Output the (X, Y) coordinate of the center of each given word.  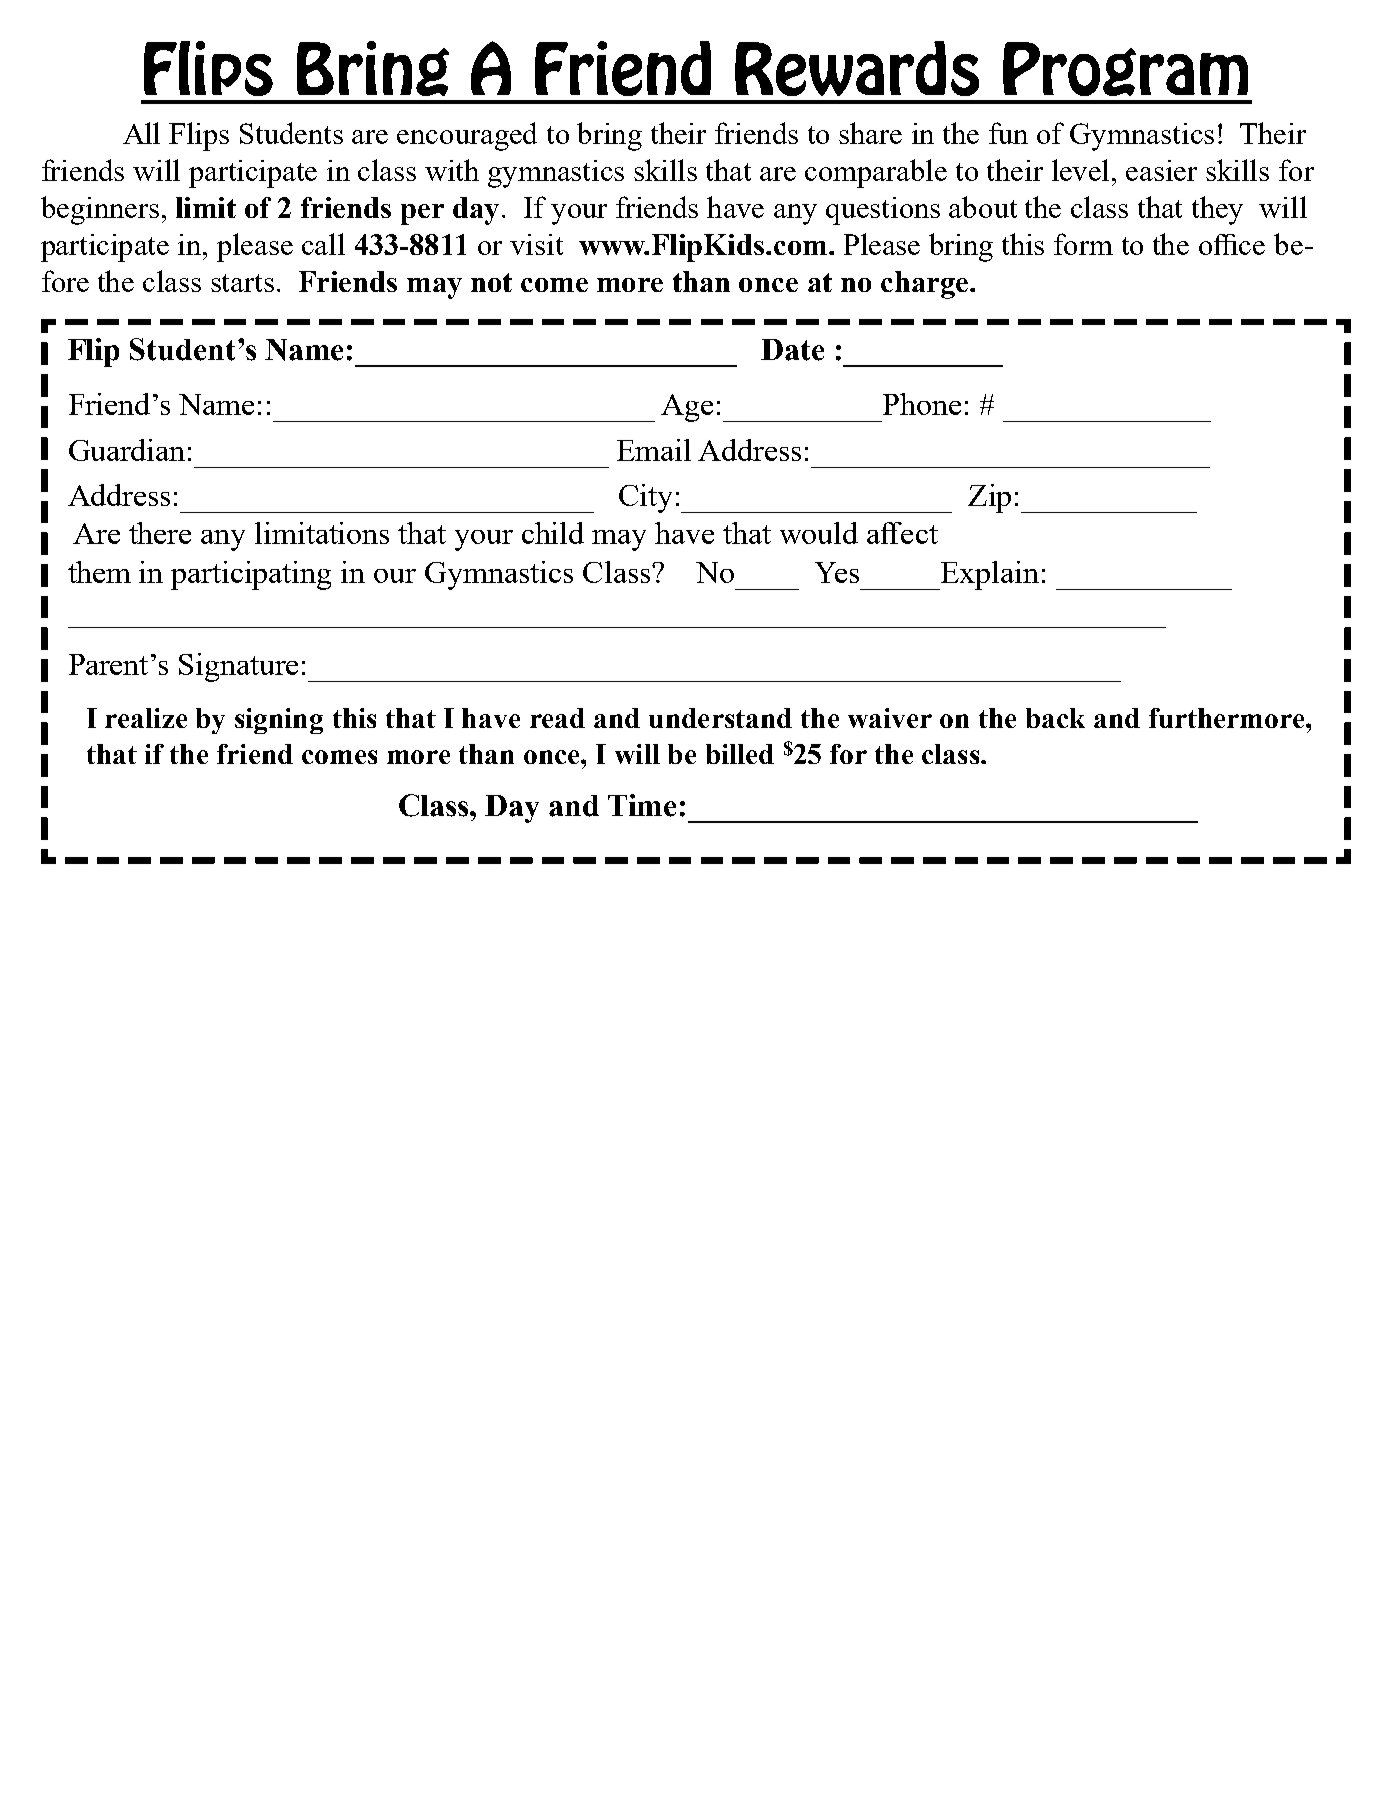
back (1055, 718)
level (1082, 170)
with (452, 170)
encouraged (467, 136)
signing (279, 721)
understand (720, 718)
